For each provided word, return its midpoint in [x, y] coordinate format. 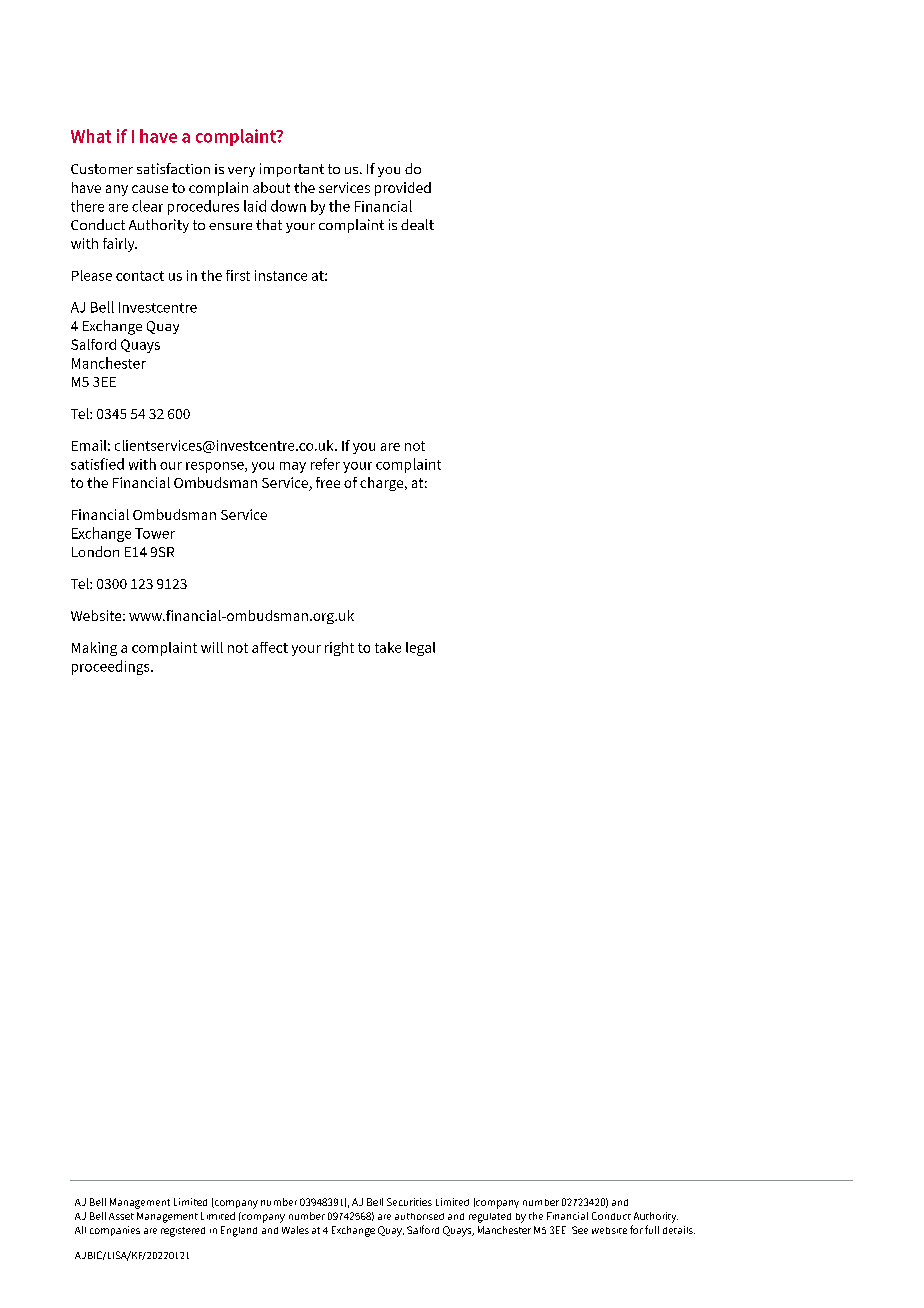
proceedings [112, 667]
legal [420, 649]
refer [325, 464]
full [652, 1229]
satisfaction [173, 168]
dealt [417, 224]
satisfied [97, 464]
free [328, 482]
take [388, 647]
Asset [121, 1216]
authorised [419, 1216]
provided [403, 189]
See [580, 1230]
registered [183, 1232]
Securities [409, 1202]
